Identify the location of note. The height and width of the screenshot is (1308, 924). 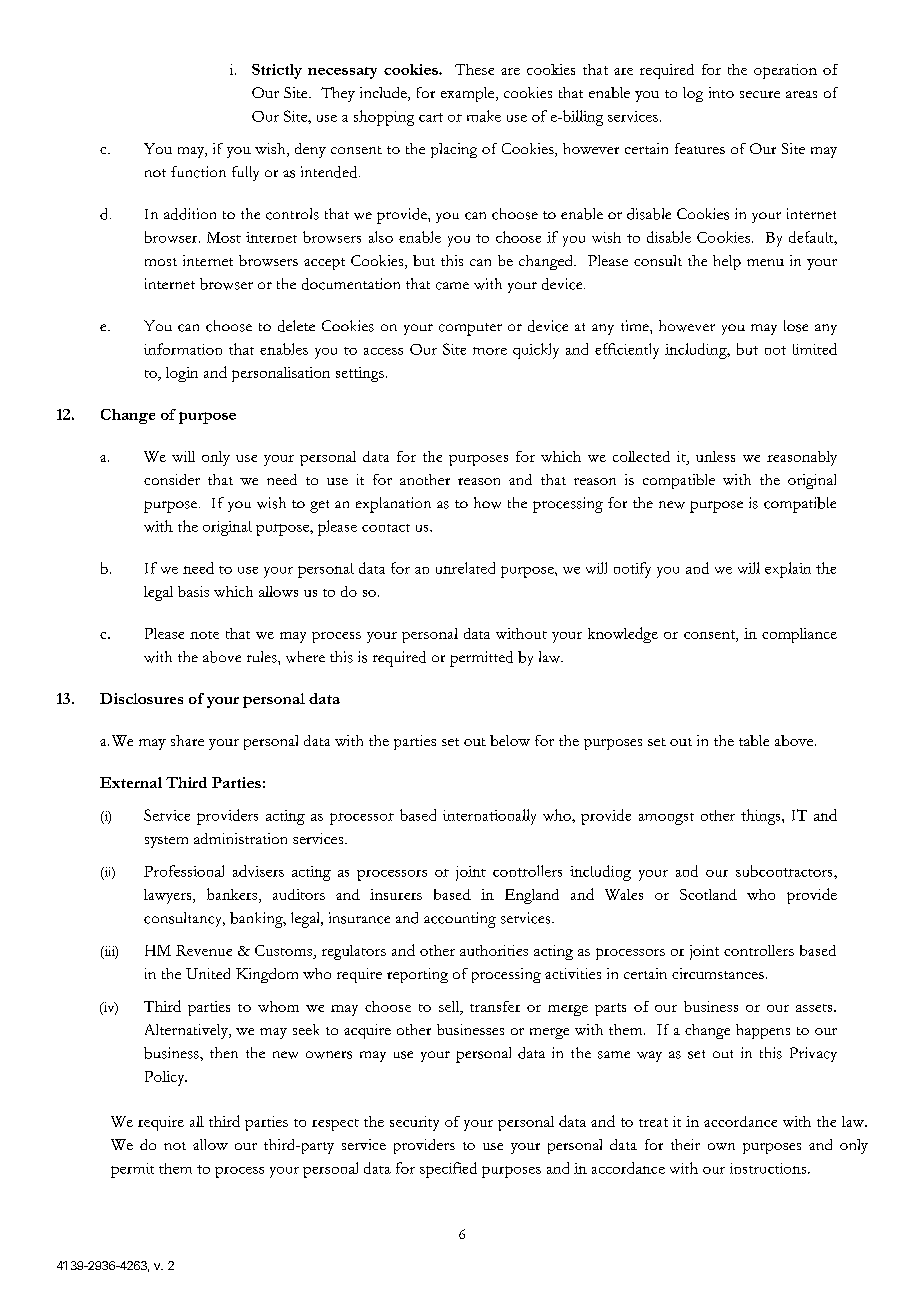
(204, 635).
